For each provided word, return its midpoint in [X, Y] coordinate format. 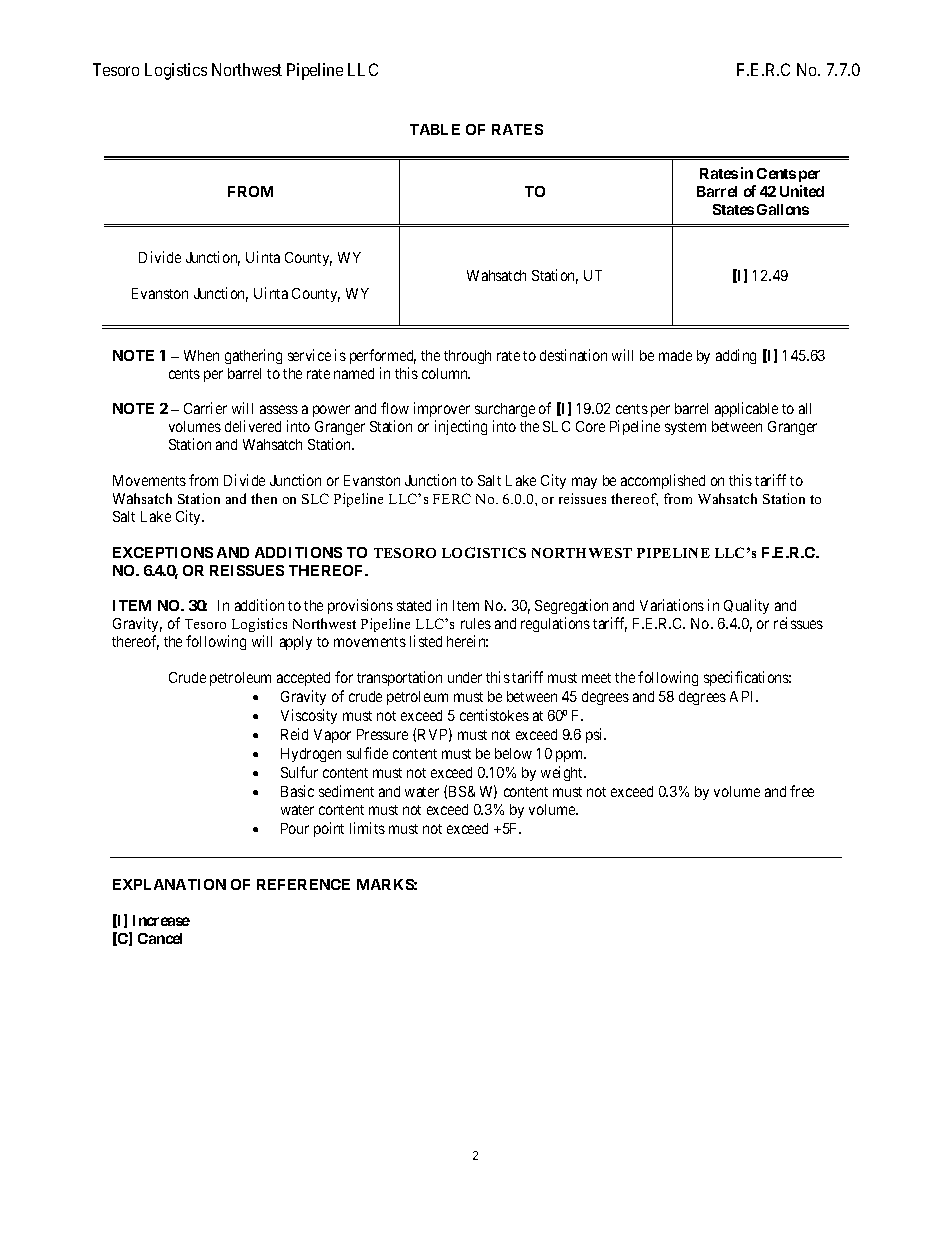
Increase [161, 920]
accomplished [663, 481]
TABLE [435, 129]
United [802, 191]
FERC [452, 498]
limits [367, 828]
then [264, 498]
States [733, 209]
